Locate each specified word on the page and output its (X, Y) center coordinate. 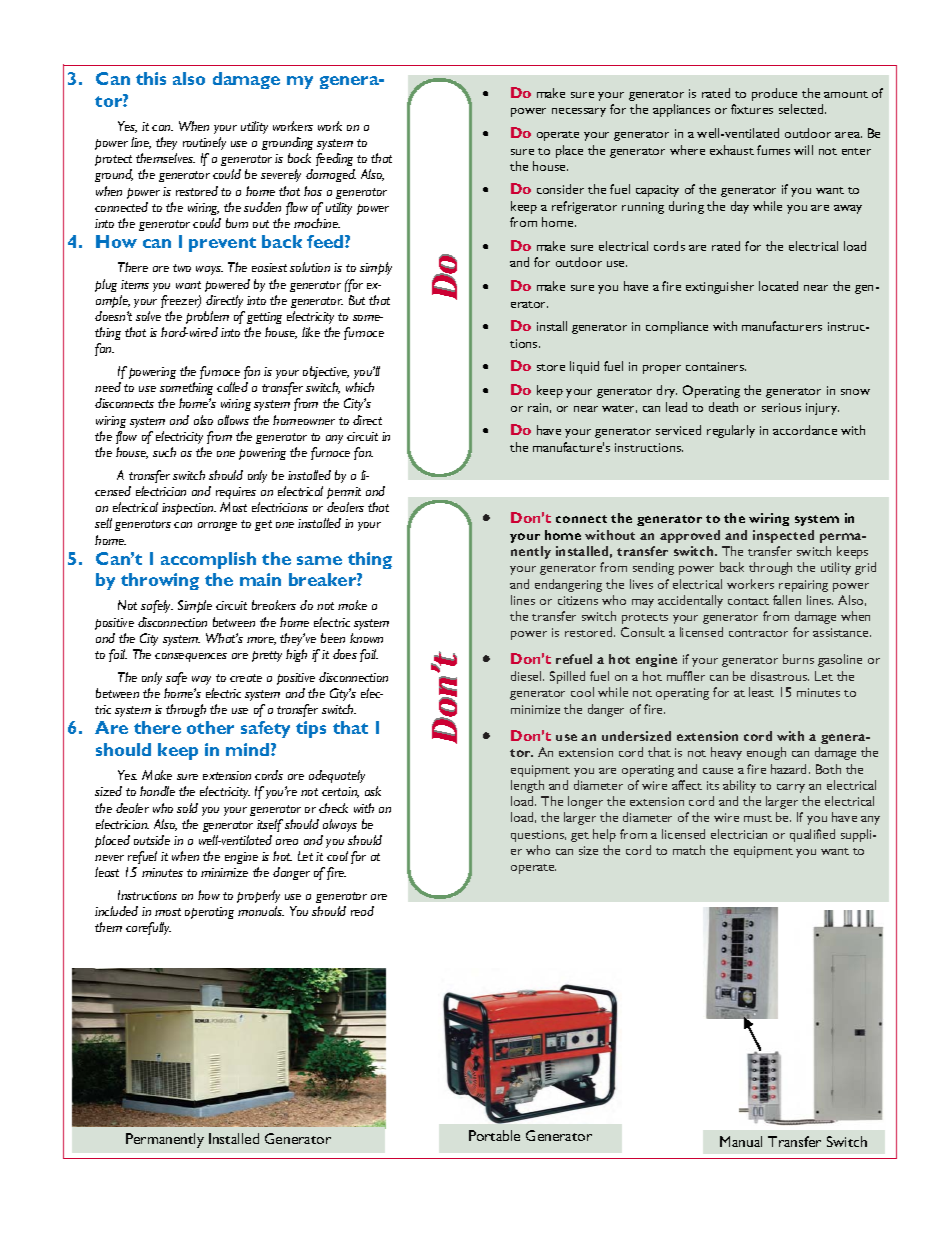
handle (157, 791)
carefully (148, 928)
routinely (204, 143)
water (619, 409)
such (164, 452)
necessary (579, 112)
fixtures (752, 109)
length (527, 786)
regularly (731, 431)
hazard (790, 769)
